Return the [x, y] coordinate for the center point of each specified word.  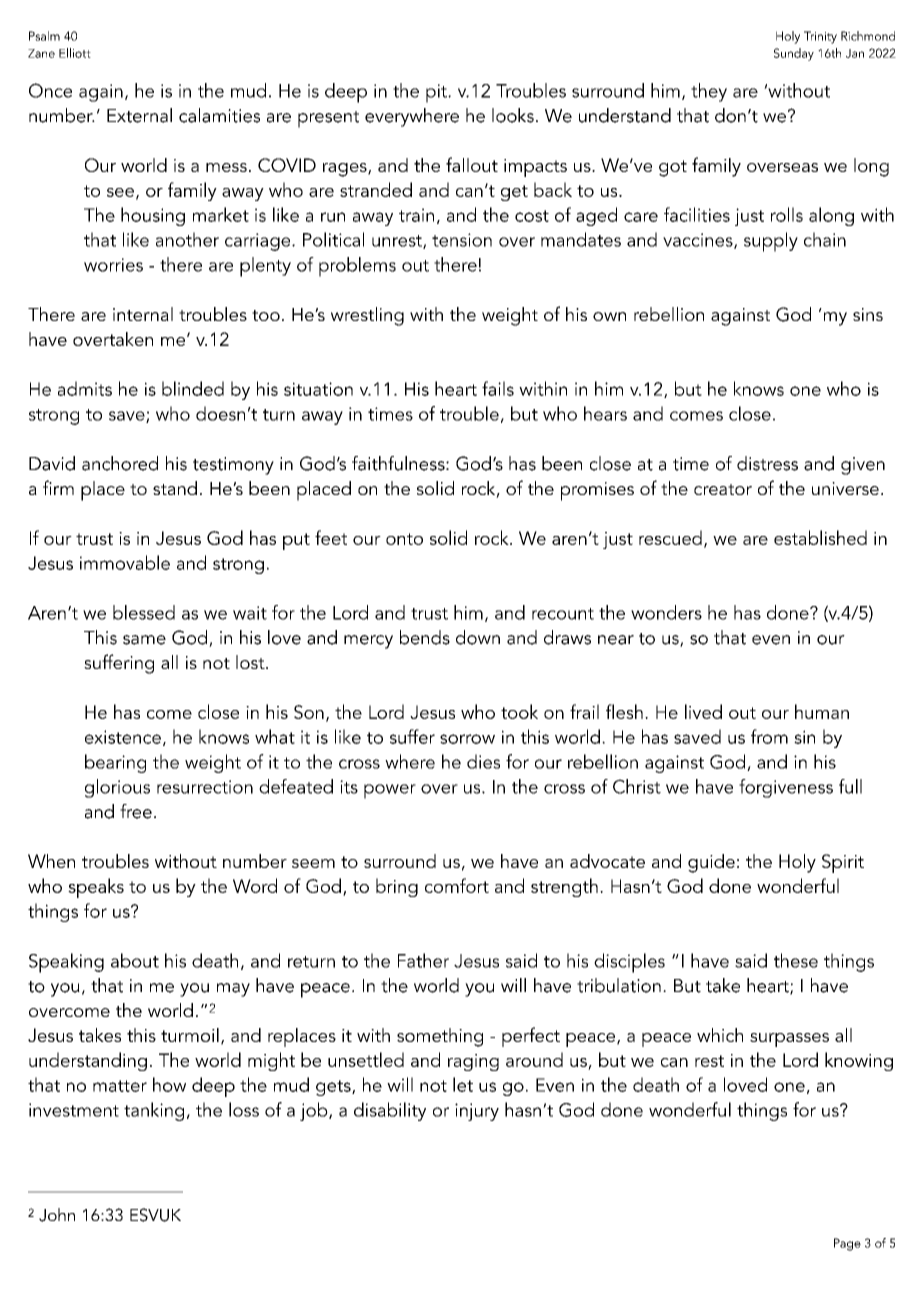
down [478, 637]
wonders [666, 612]
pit [437, 93]
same [144, 640]
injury [477, 1112]
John [57, 1215]
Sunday [794, 54]
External [139, 115]
